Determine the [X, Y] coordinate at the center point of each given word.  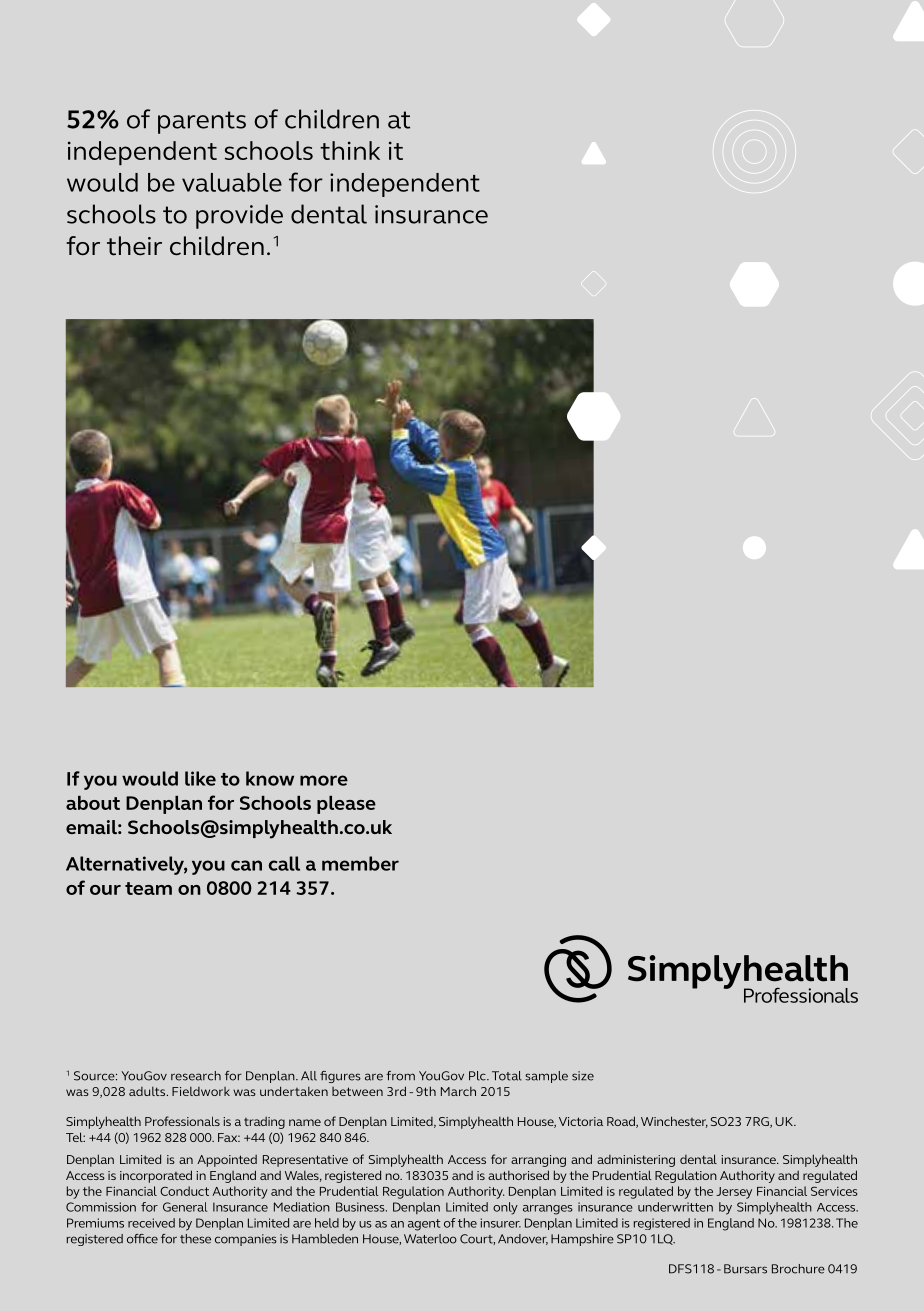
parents [202, 122]
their [134, 246]
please [346, 805]
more [324, 780]
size [583, 1076]
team [148, 888]
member [360, 863]
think [350, 150]
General [185, 1207]
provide [239, 216]
